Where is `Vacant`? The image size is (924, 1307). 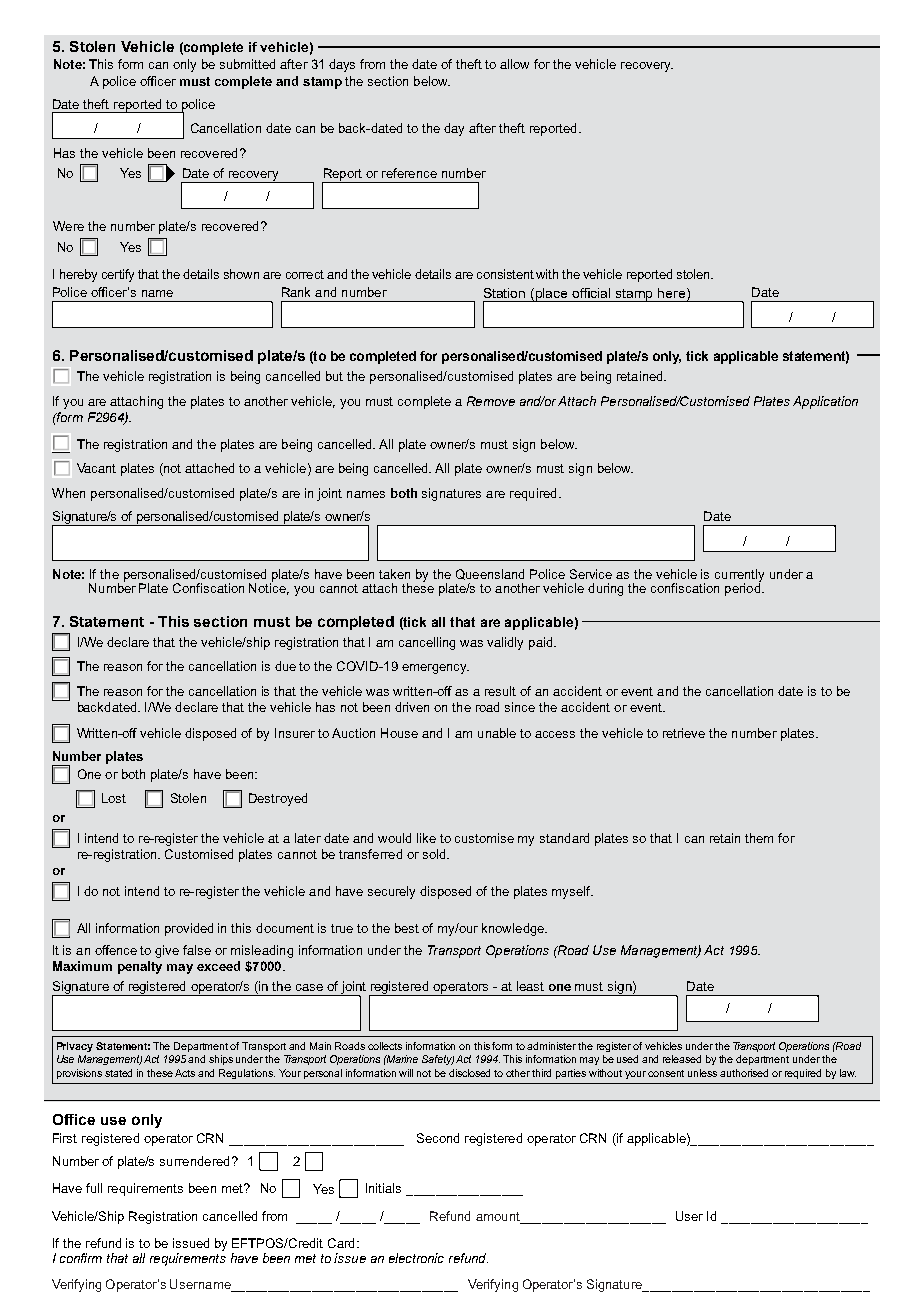
Vacant is located at coordinates (96, 468).
